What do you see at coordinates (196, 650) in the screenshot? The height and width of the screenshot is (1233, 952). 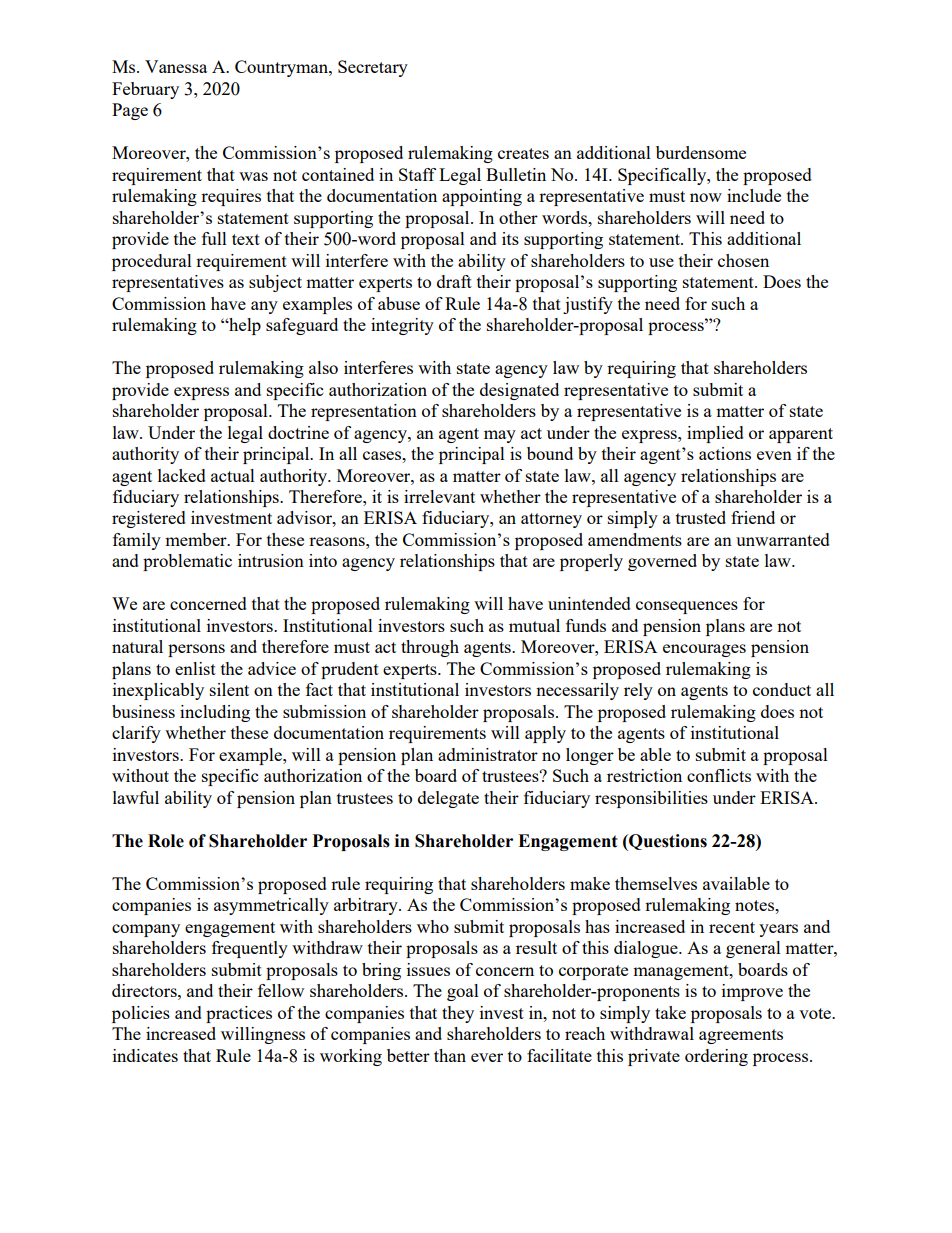 I see `persons` at bounding box center [196, 650].
